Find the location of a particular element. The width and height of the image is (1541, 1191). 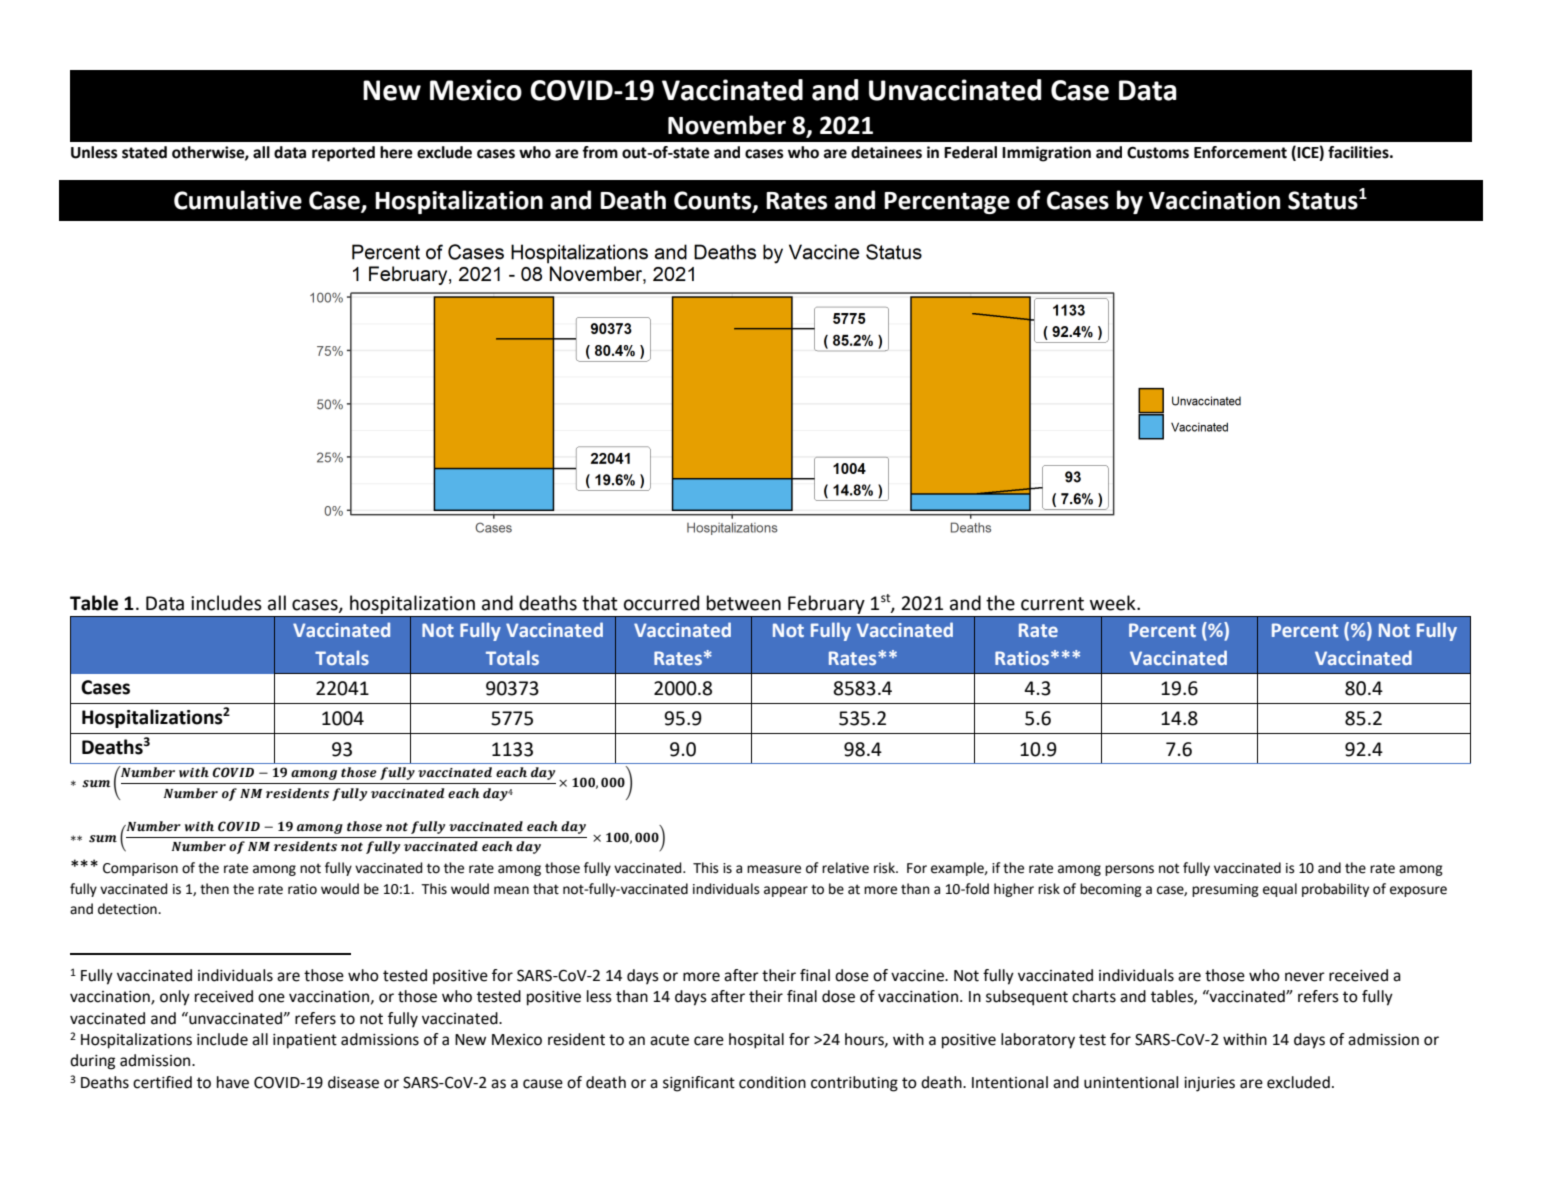

week is located at coordinates (1114, 603).
